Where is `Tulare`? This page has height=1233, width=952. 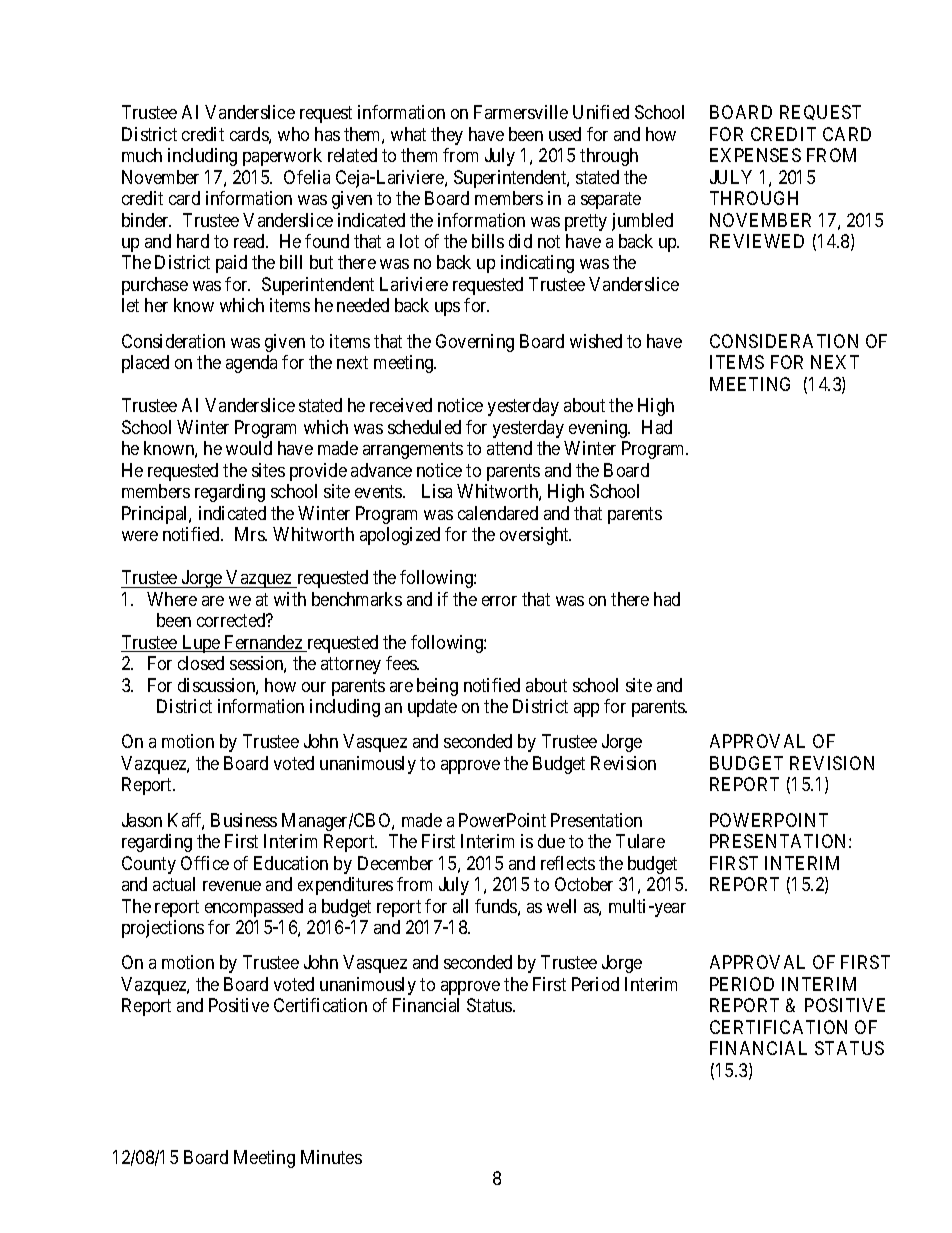 Tulare is located at coordinates (640, 841).
